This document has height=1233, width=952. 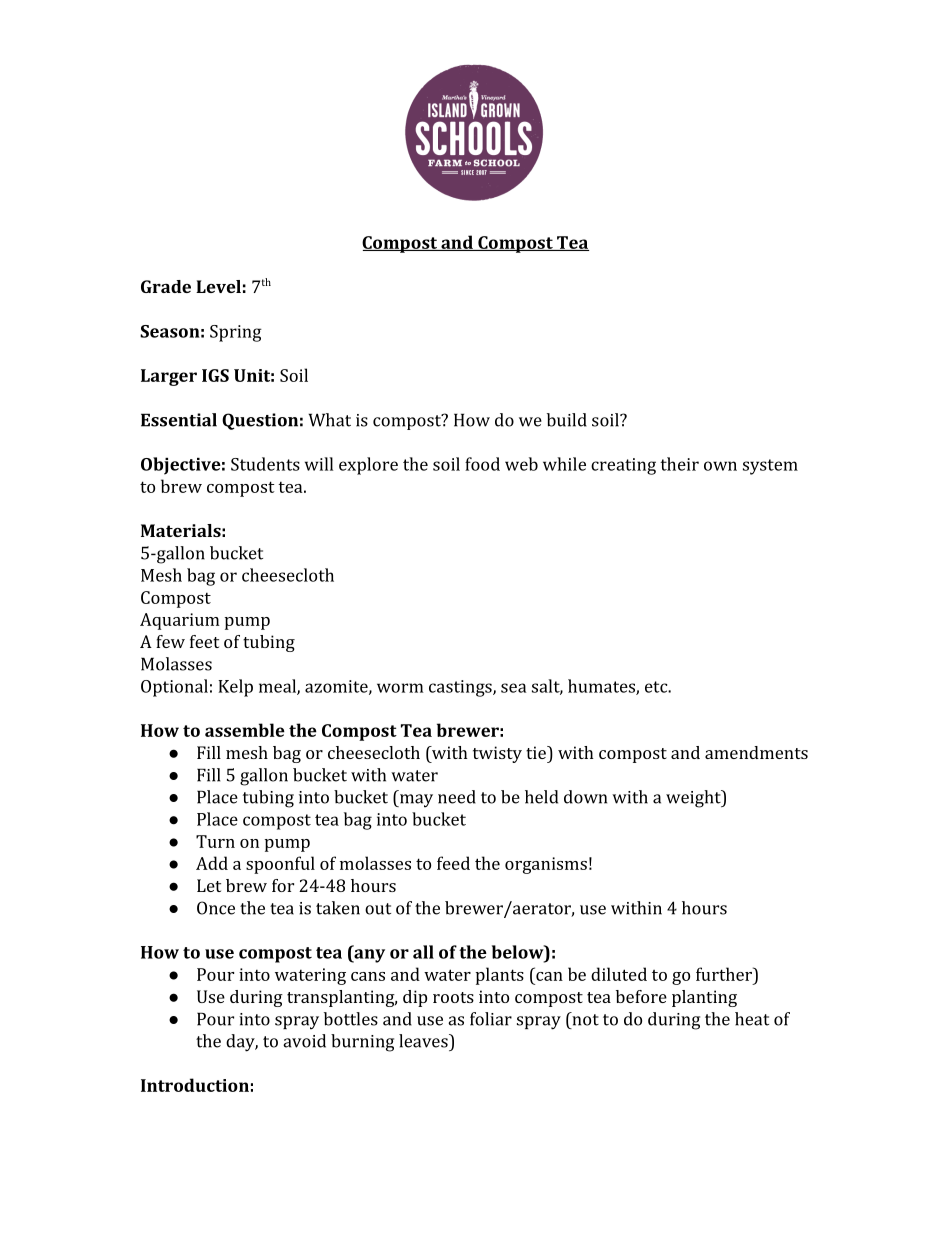 What do you see at coordinates (694, 799) in the document?
I see `weight` at bounding box center [694, 799].
